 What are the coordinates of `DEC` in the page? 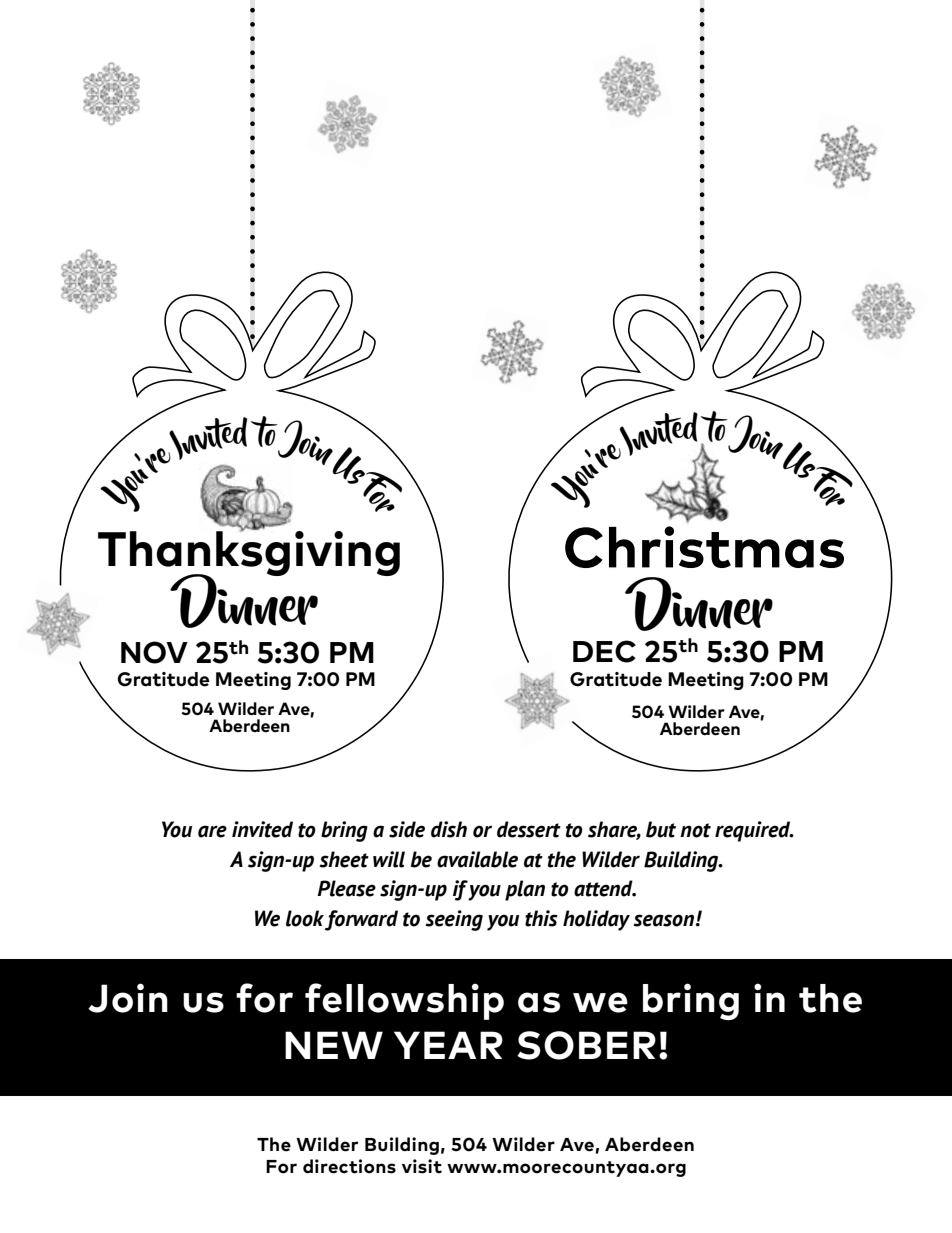 It's located at (604, 651).
